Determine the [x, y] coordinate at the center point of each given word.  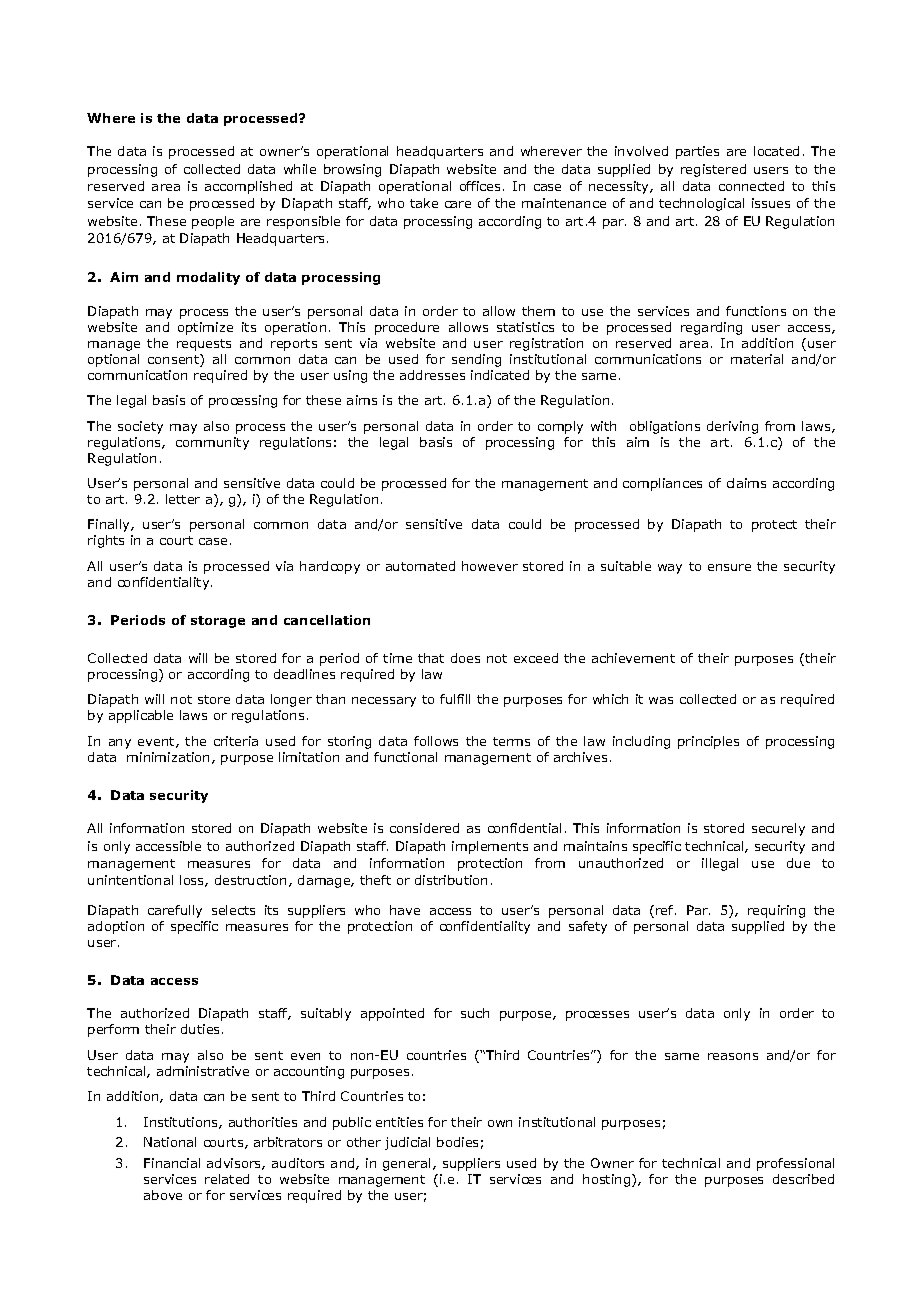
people [213, 222]
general [406, 1164]
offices [480, 186]
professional [795, 1164]
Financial [172, 1163]
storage [218, 622]
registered [713, 170]
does [465, 658]
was [661, 700]
